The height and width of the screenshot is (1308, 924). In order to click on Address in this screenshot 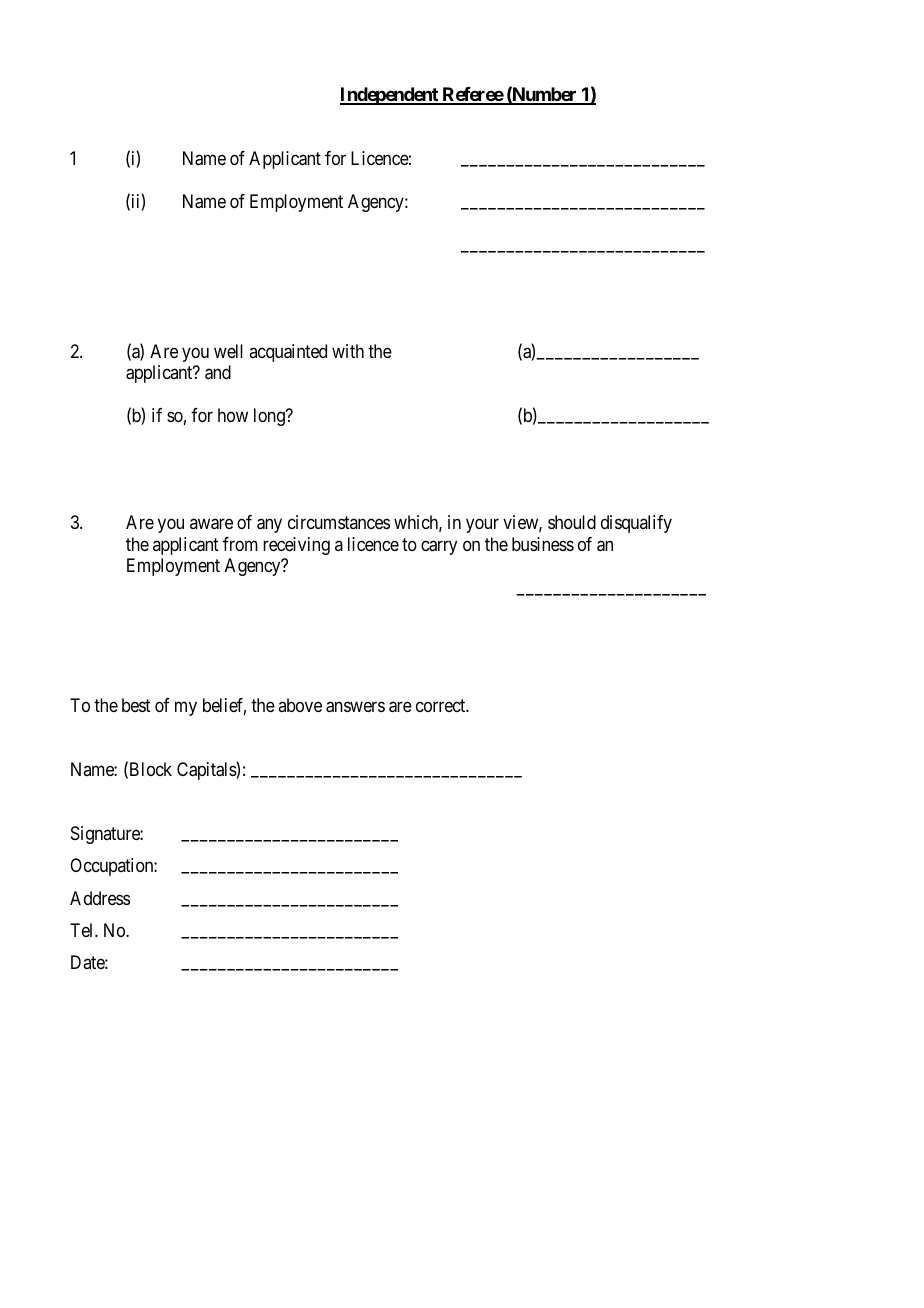, I will do `click(100, 898)`.
